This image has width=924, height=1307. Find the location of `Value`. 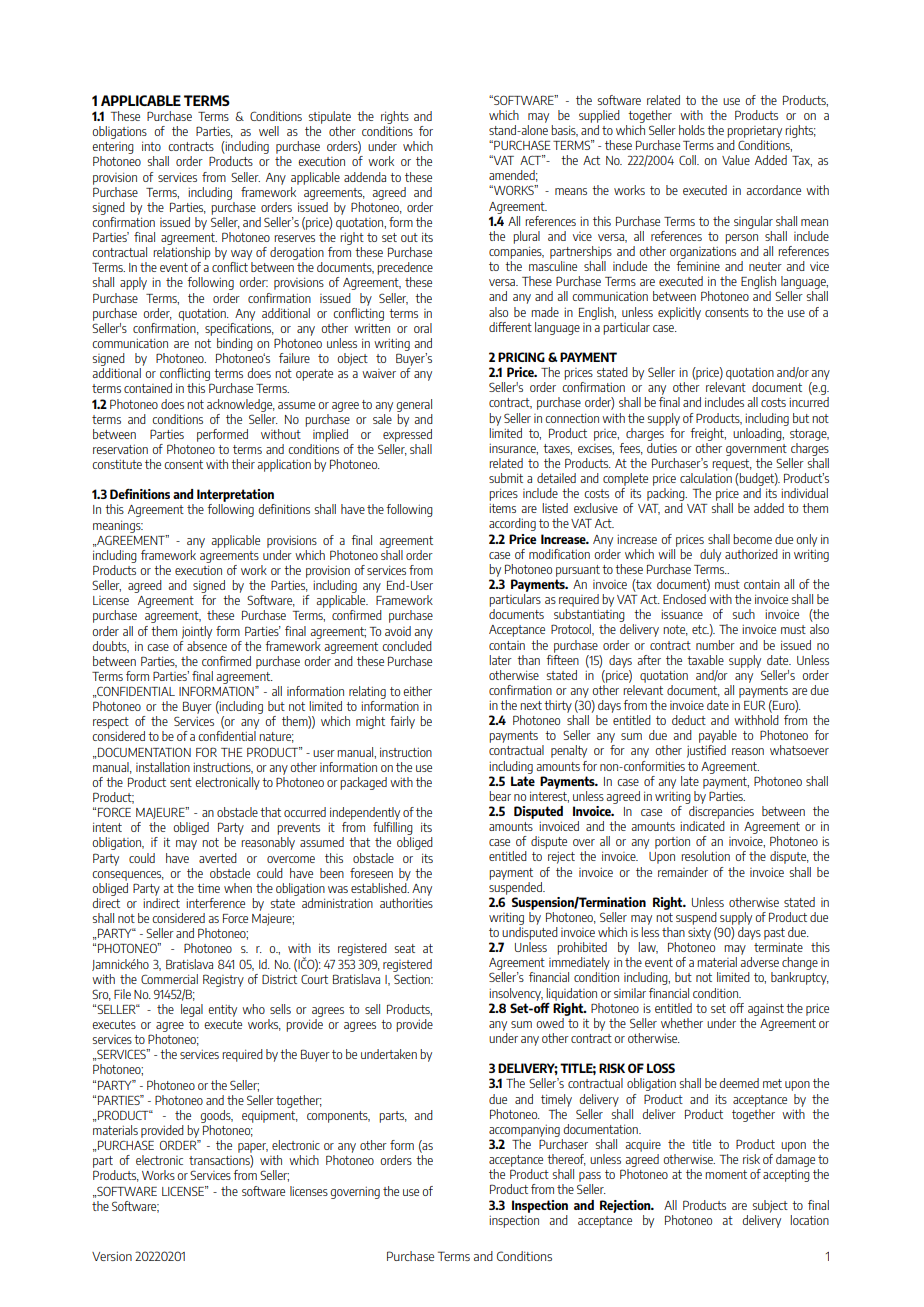

Value is located at coordinates (736, 160).
